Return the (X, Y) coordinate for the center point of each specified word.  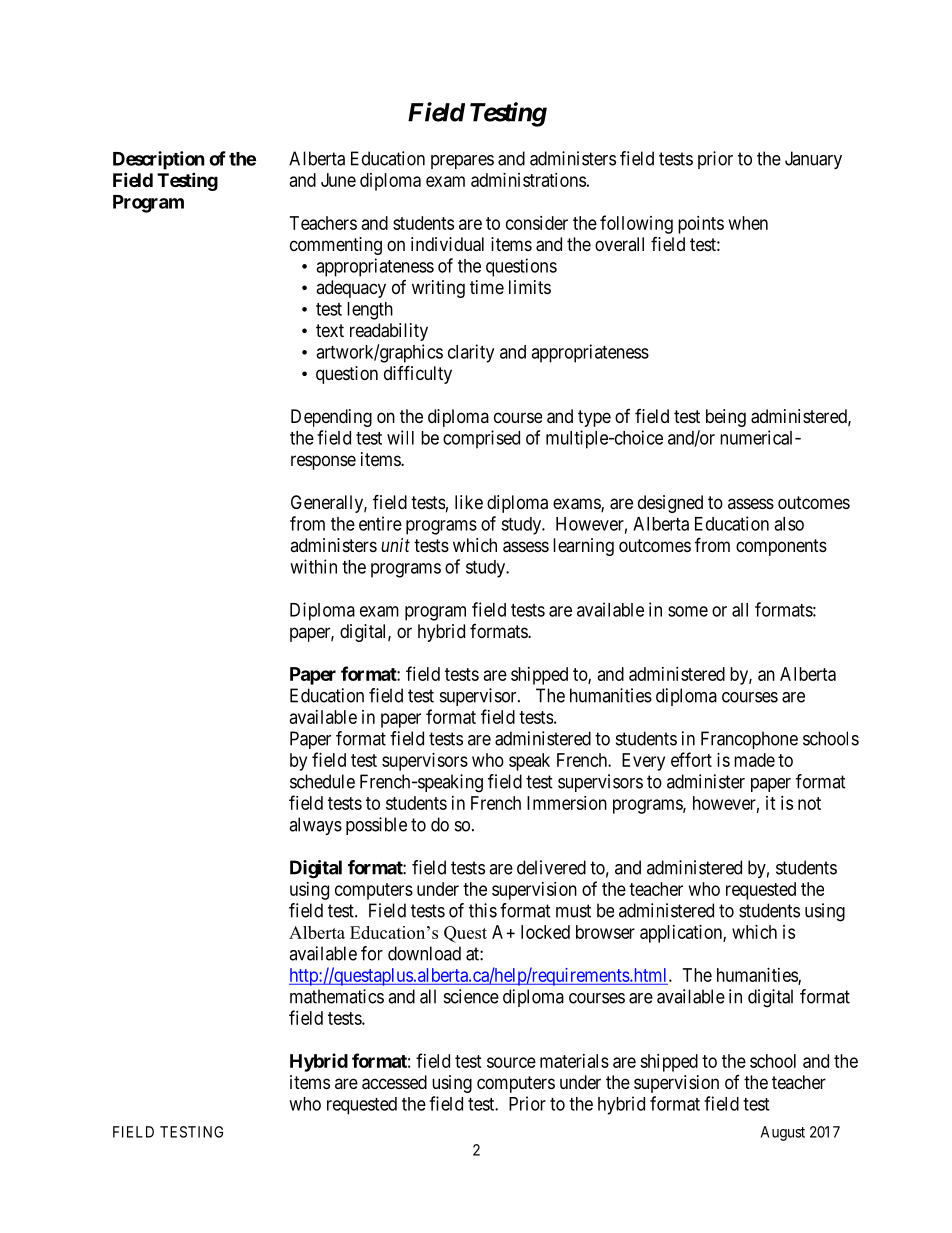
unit (395, 545)
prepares (462, 162)
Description (159, 160)
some (688, 611)
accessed (394, 1082)
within (313, 566)
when (748, 223)
